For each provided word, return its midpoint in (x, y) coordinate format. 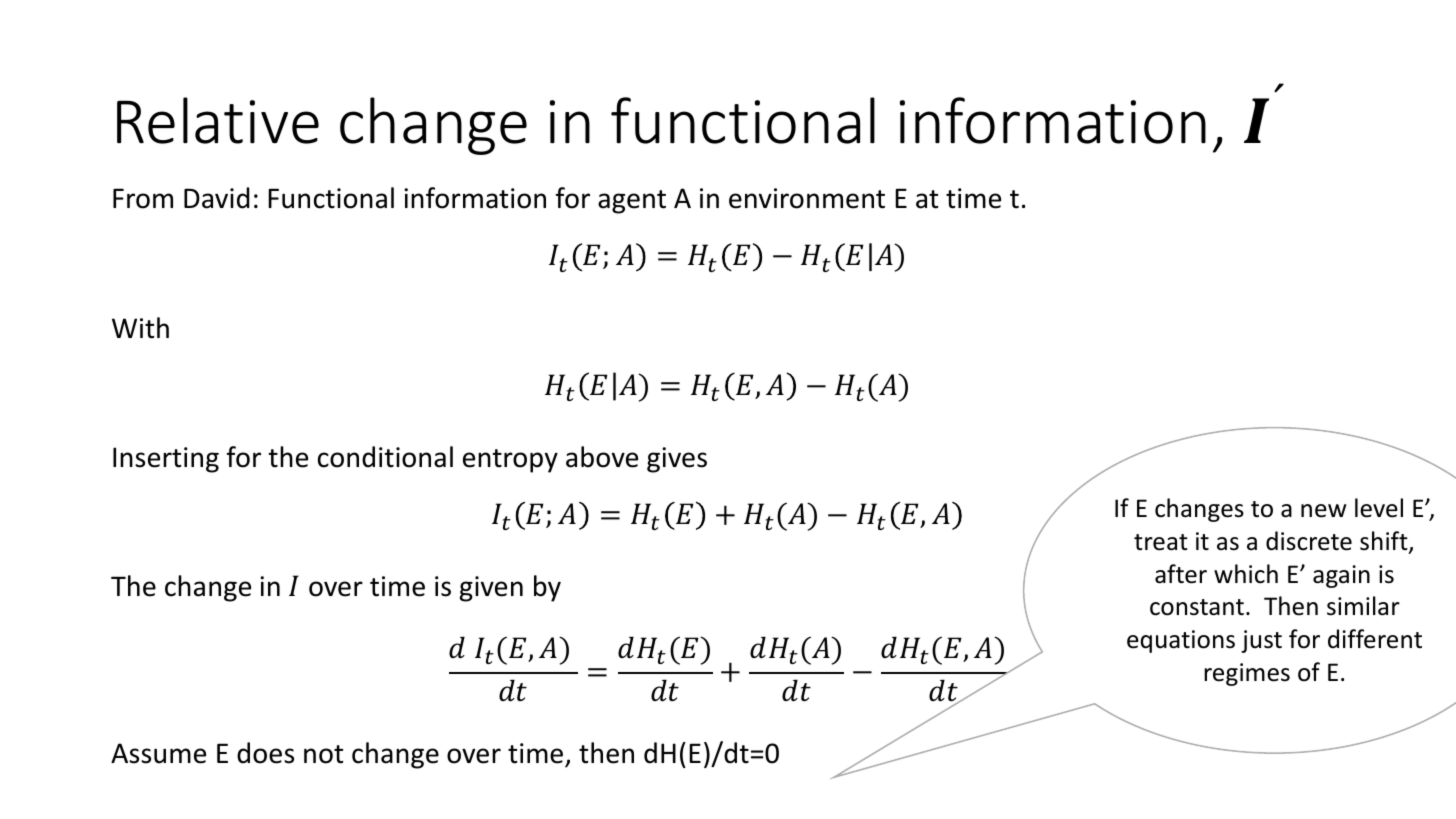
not (324, 754)
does (265, 753)
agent (632, 202)
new (1323, 511)
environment (807, 198)
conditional (385, 457)
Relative (218, 120)
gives (677, 460)
